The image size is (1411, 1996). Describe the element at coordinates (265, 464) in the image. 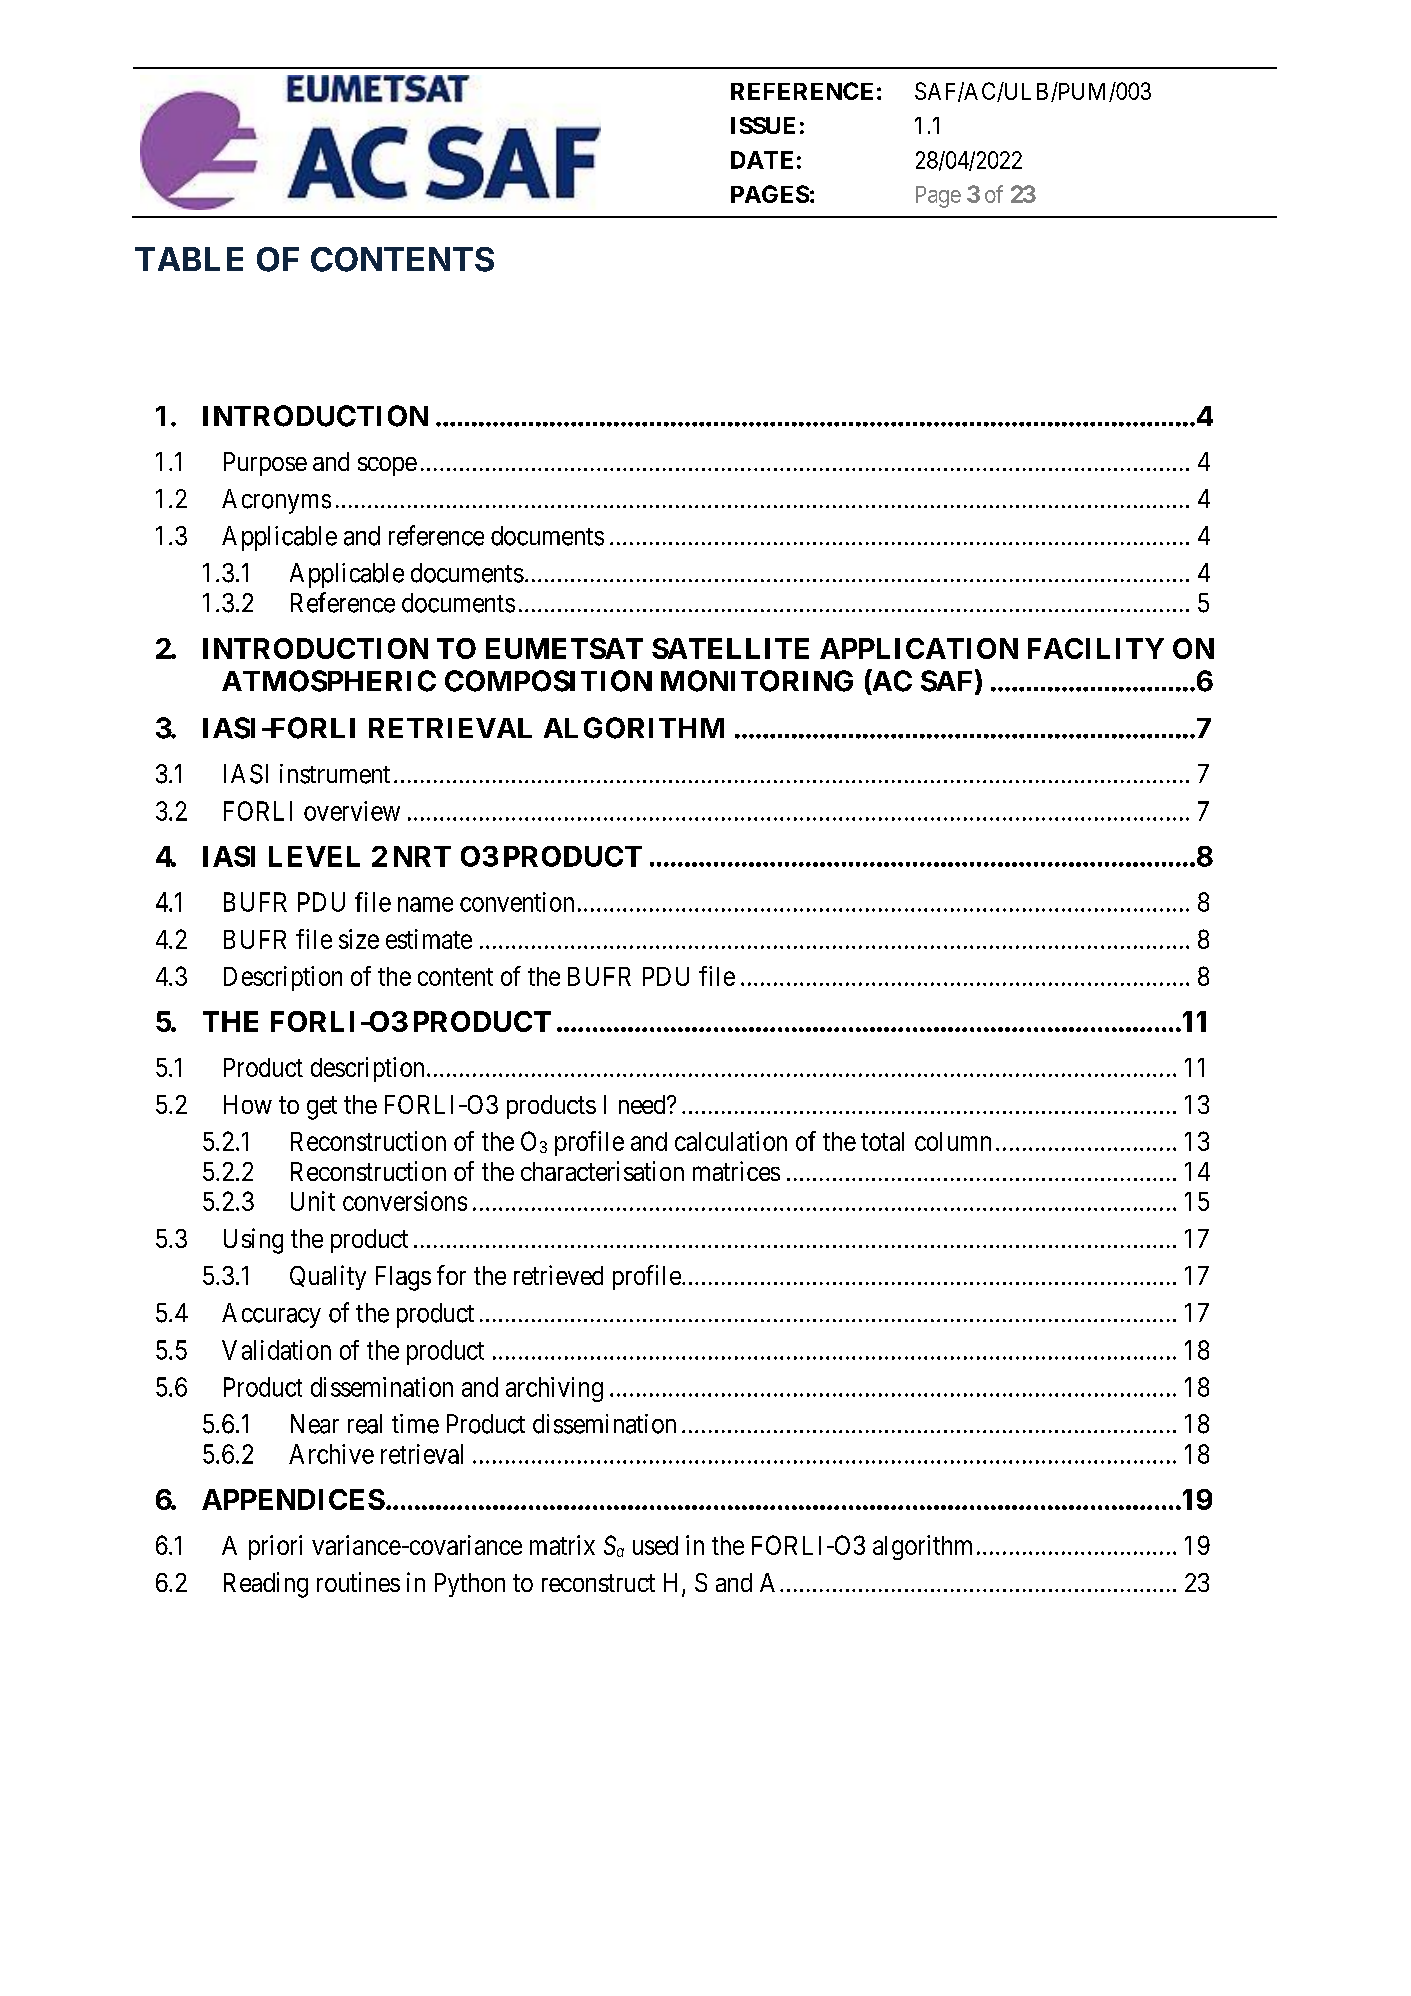

I see `Purpose` at that location.
